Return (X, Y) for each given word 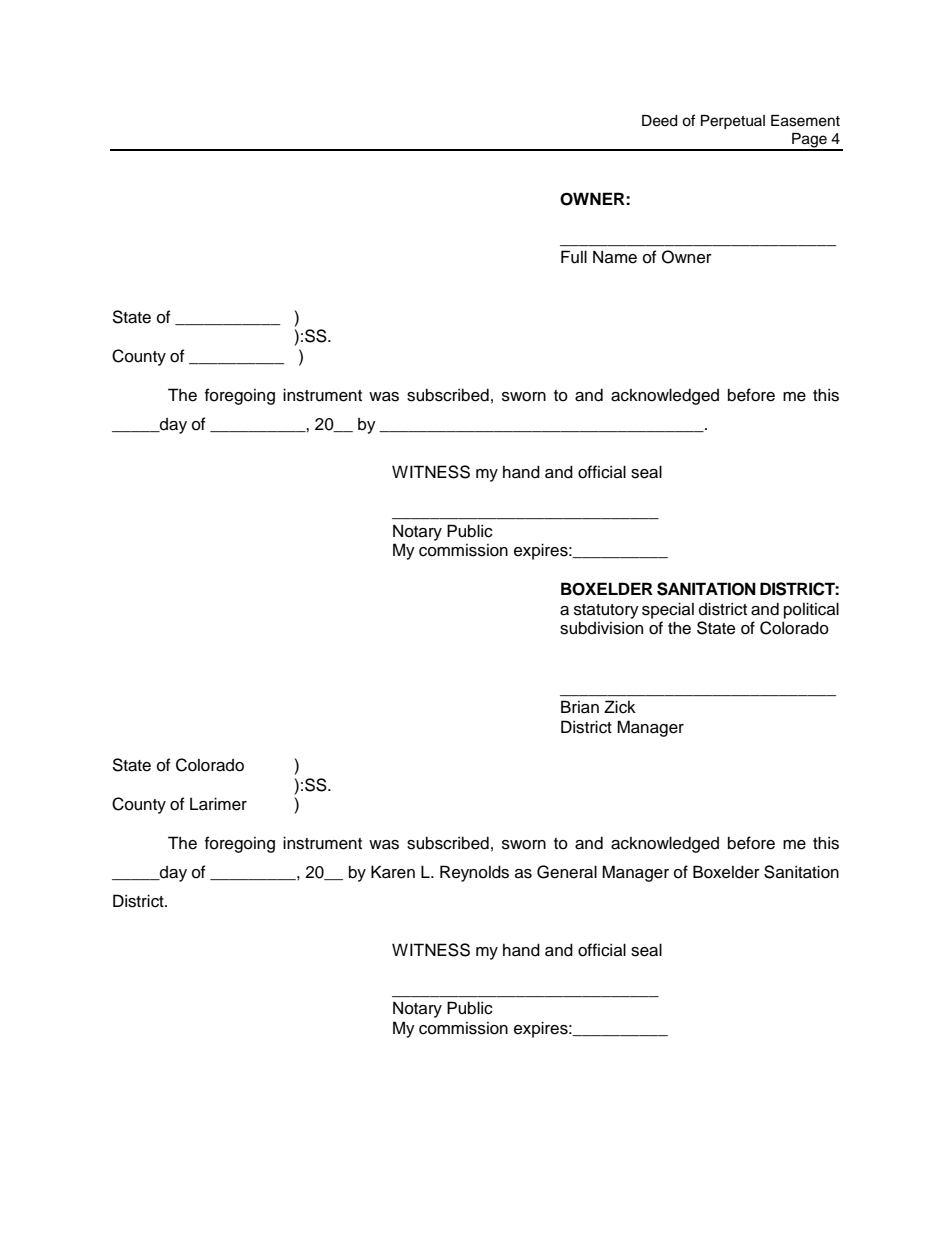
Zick (620, 707)
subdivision (601, 628)
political (811, 610)
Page (809, 141)
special (668, 610)
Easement (805, 121)
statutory (606, 611)
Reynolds (474, 873)
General (567, 872)
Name (615, 257)
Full (574, 257)
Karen (393, 872)
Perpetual (733, 122)
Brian (580, 707)
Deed (659, 121)
